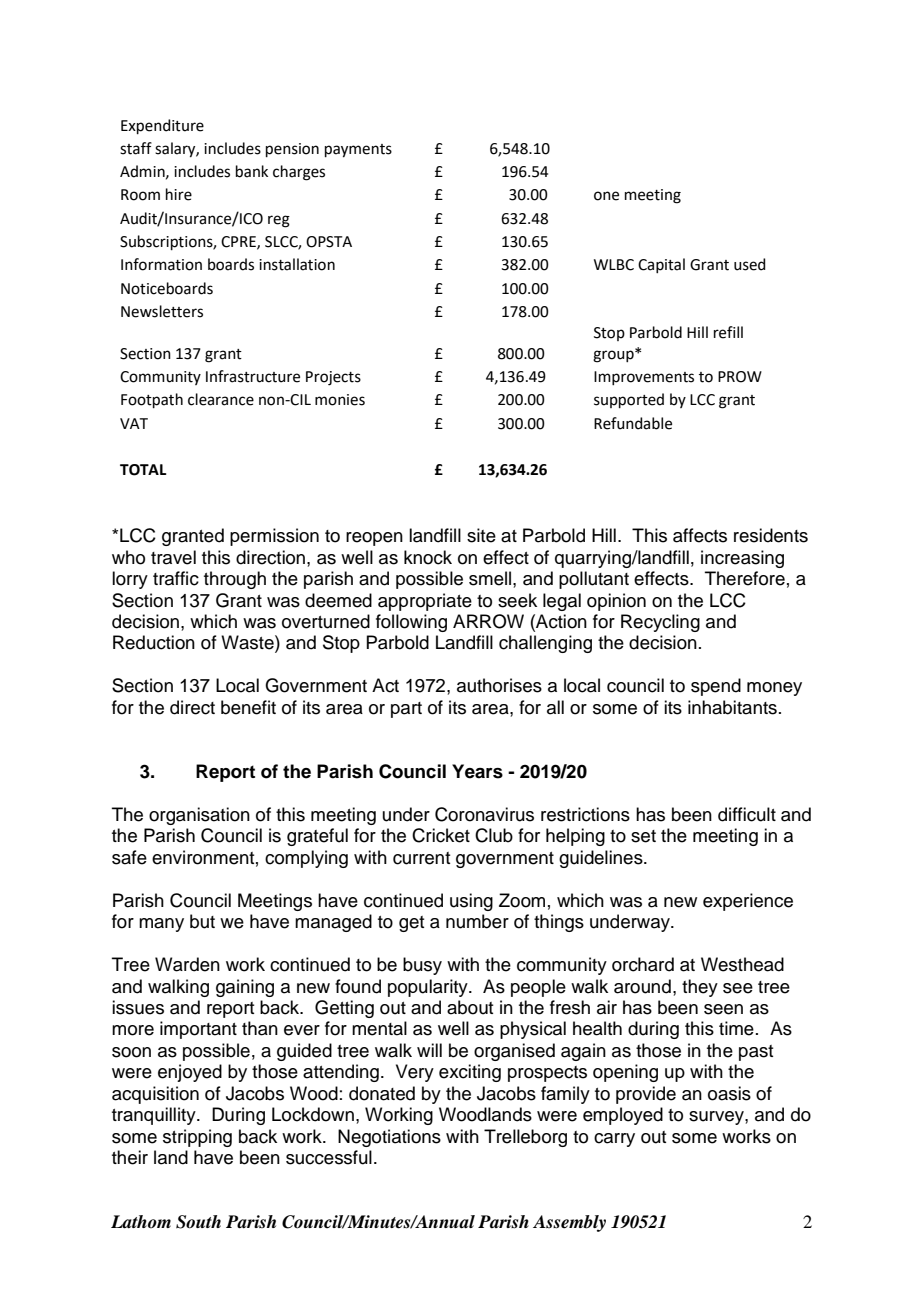 This image has height=1308, width=924. What do you see at coordinates (389, 1138) in the image?
I see `Negotiations` at bounding box center [389, 1138].
